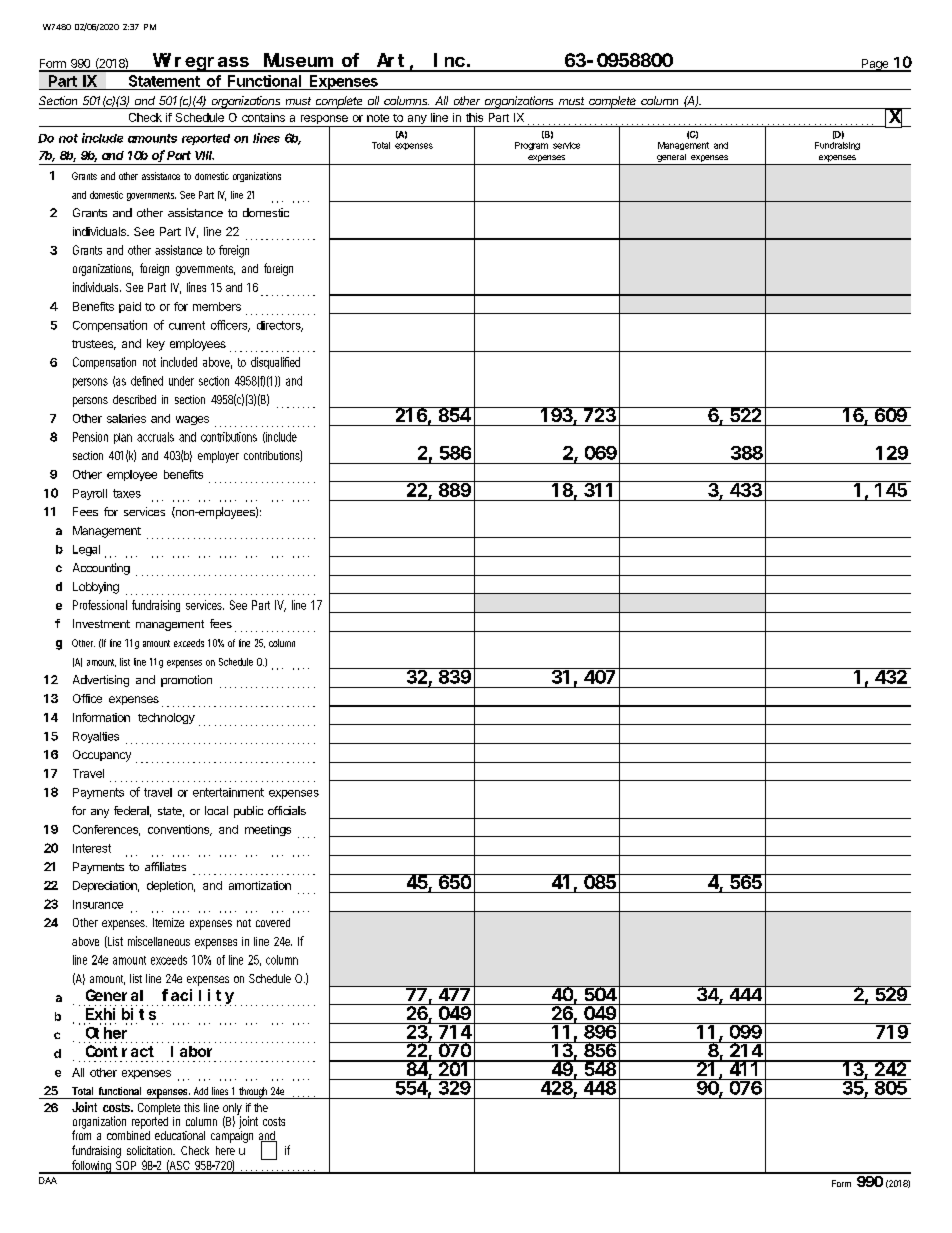 Image resolution: width=952 pixels, height=1233 pixels. Describe the element at coordinates (268, 830) in the screenshot. I see `meetings` at that location.
